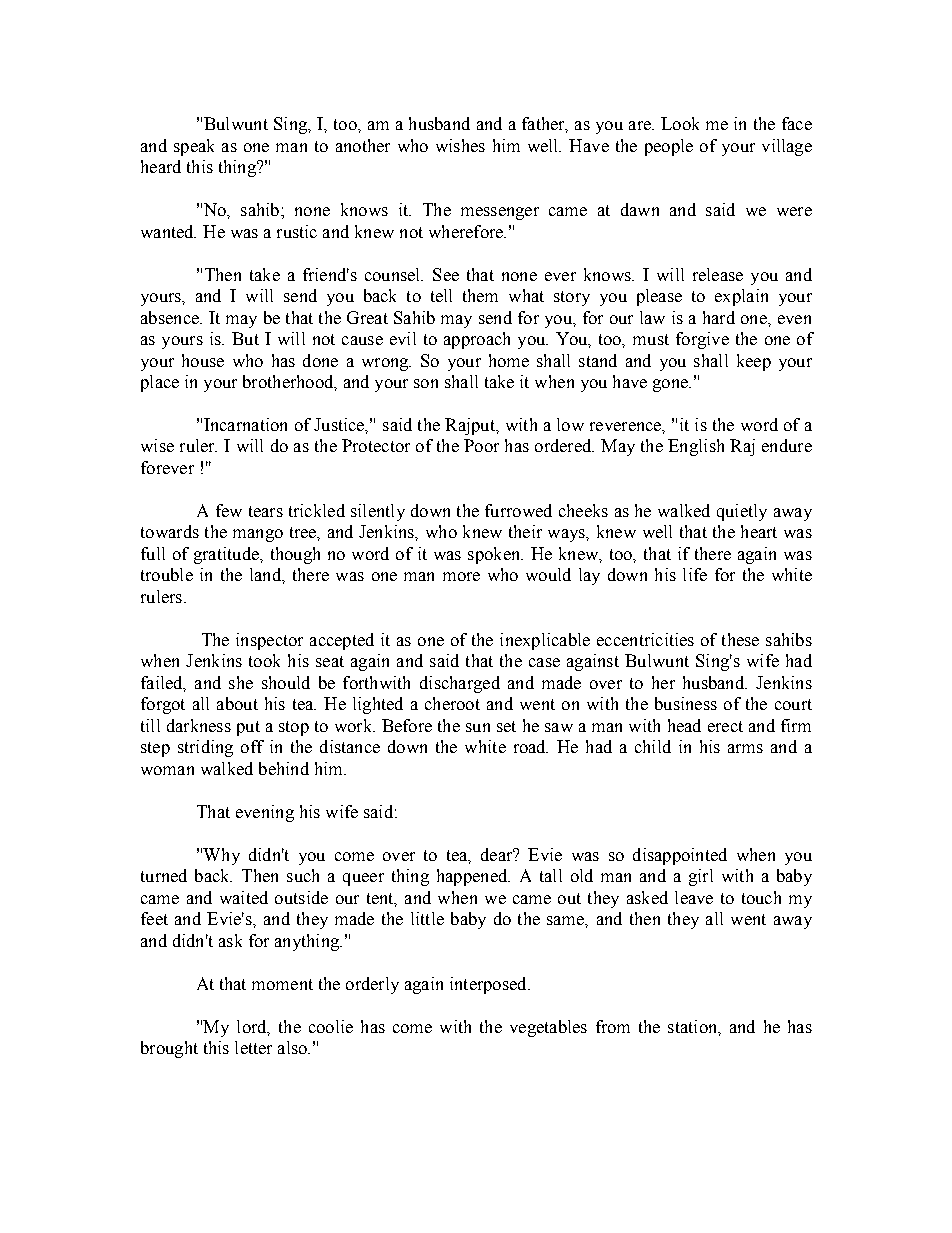  What do you see at coordinates (266, 574) in the screenshot?
I see `land` at bounding box center [266, 574].
